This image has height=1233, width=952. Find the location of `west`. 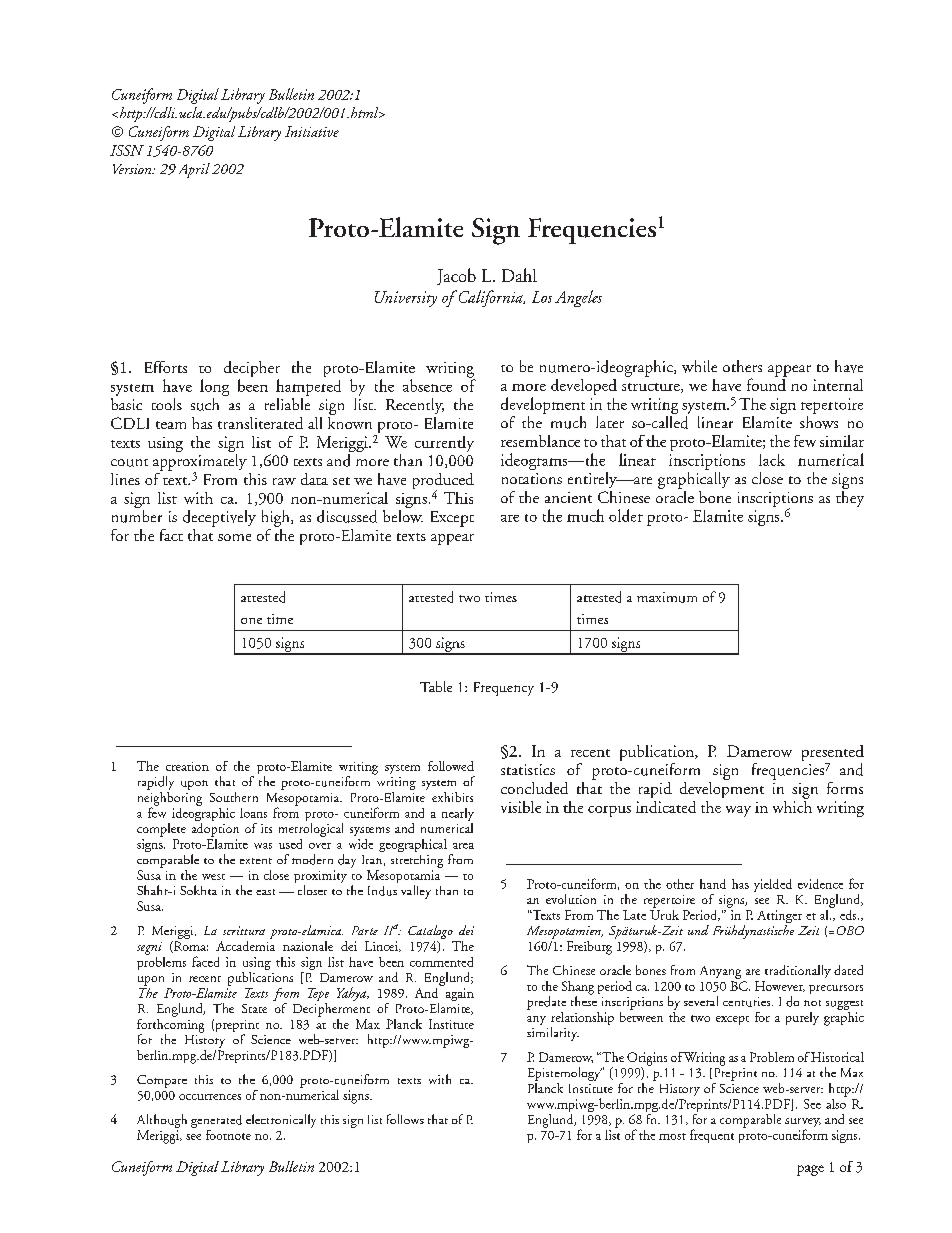

west is located at coordinates (213, 877).
